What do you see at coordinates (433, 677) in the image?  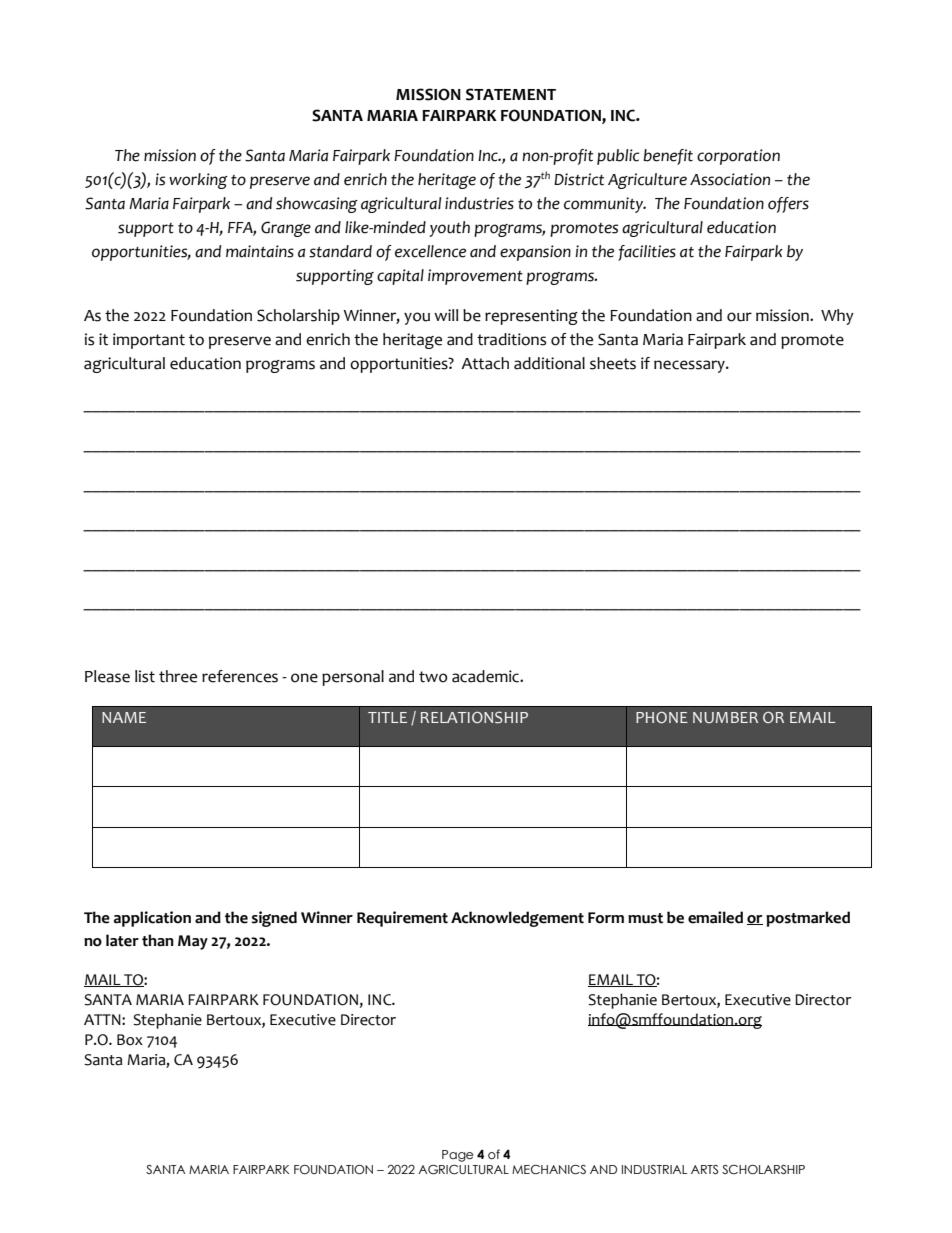 I see `two` at bounding box center [433, 677].
